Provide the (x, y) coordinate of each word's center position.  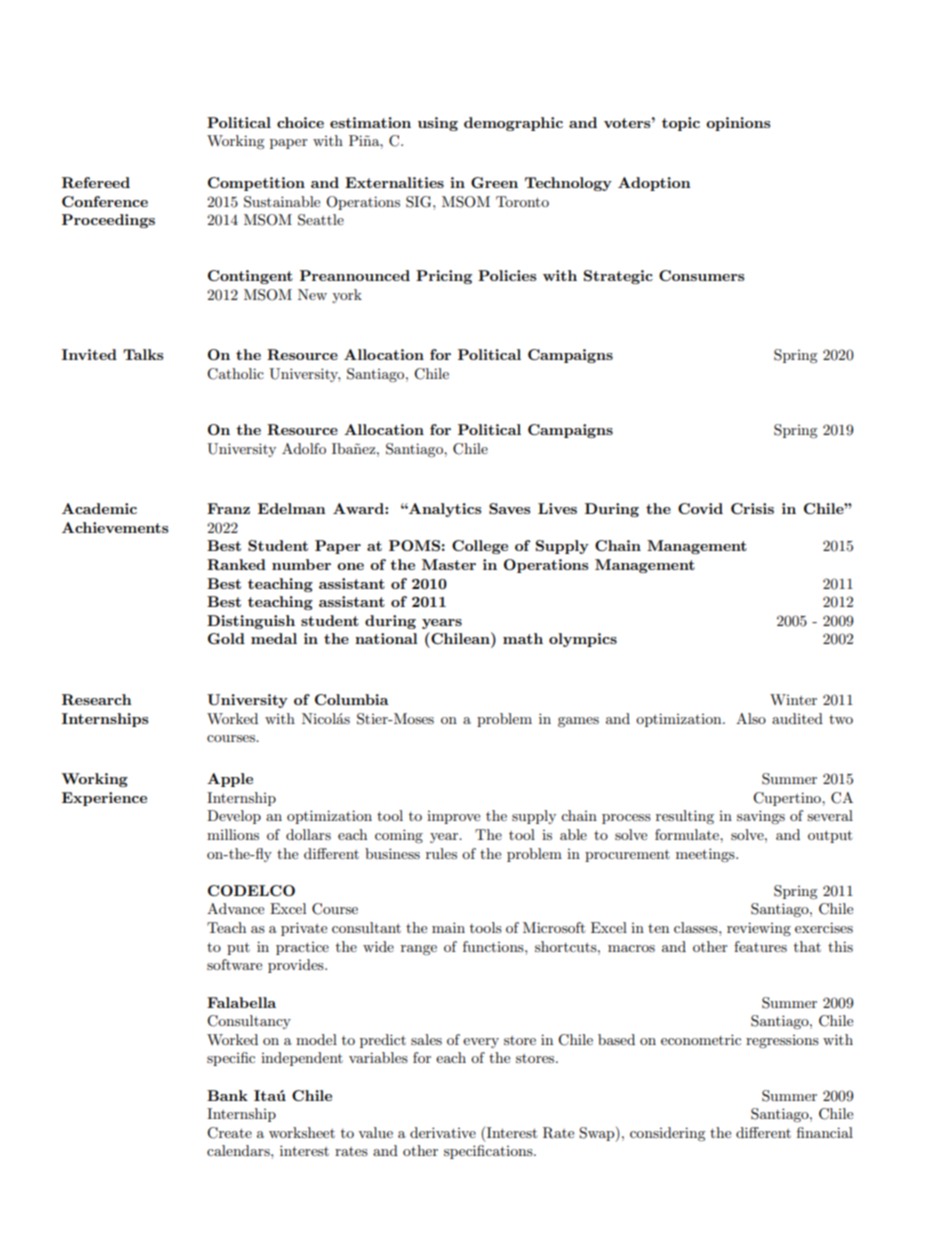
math (523, 638)
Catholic (235, 374)
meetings (706, 855)
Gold (226, 638)
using (438, 124)
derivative (443, 1132)
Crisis (752, 508)
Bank (227, 1095)
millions (233, 834)
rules (441, 853)
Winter (793, 699)
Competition (256, 184)
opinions (738, 124)
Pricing (444, 277)
